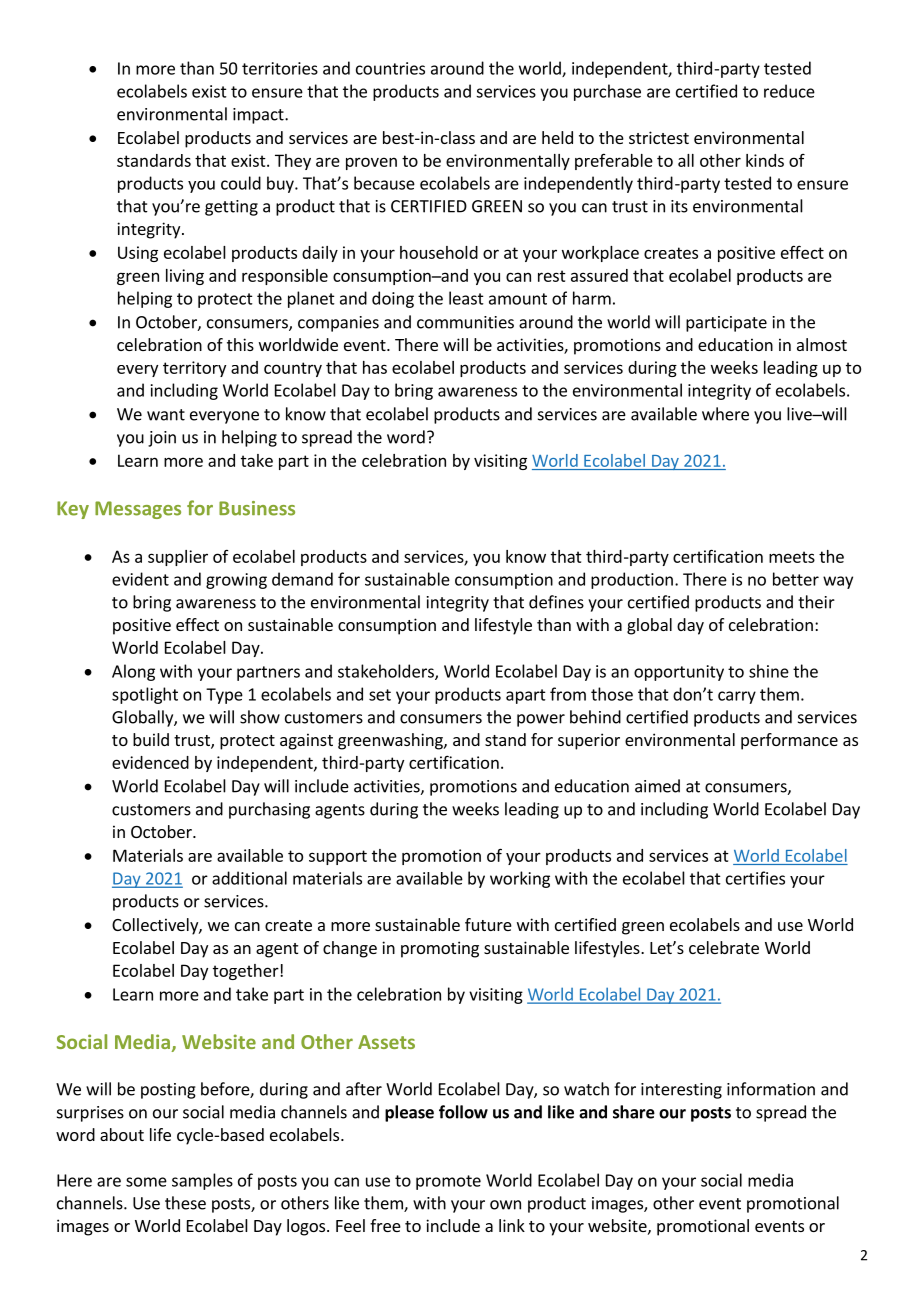 The width and height of the image is (924, 1309). Describe the element at coordinates (556, 602) in the image. I see `defines` at that location.
